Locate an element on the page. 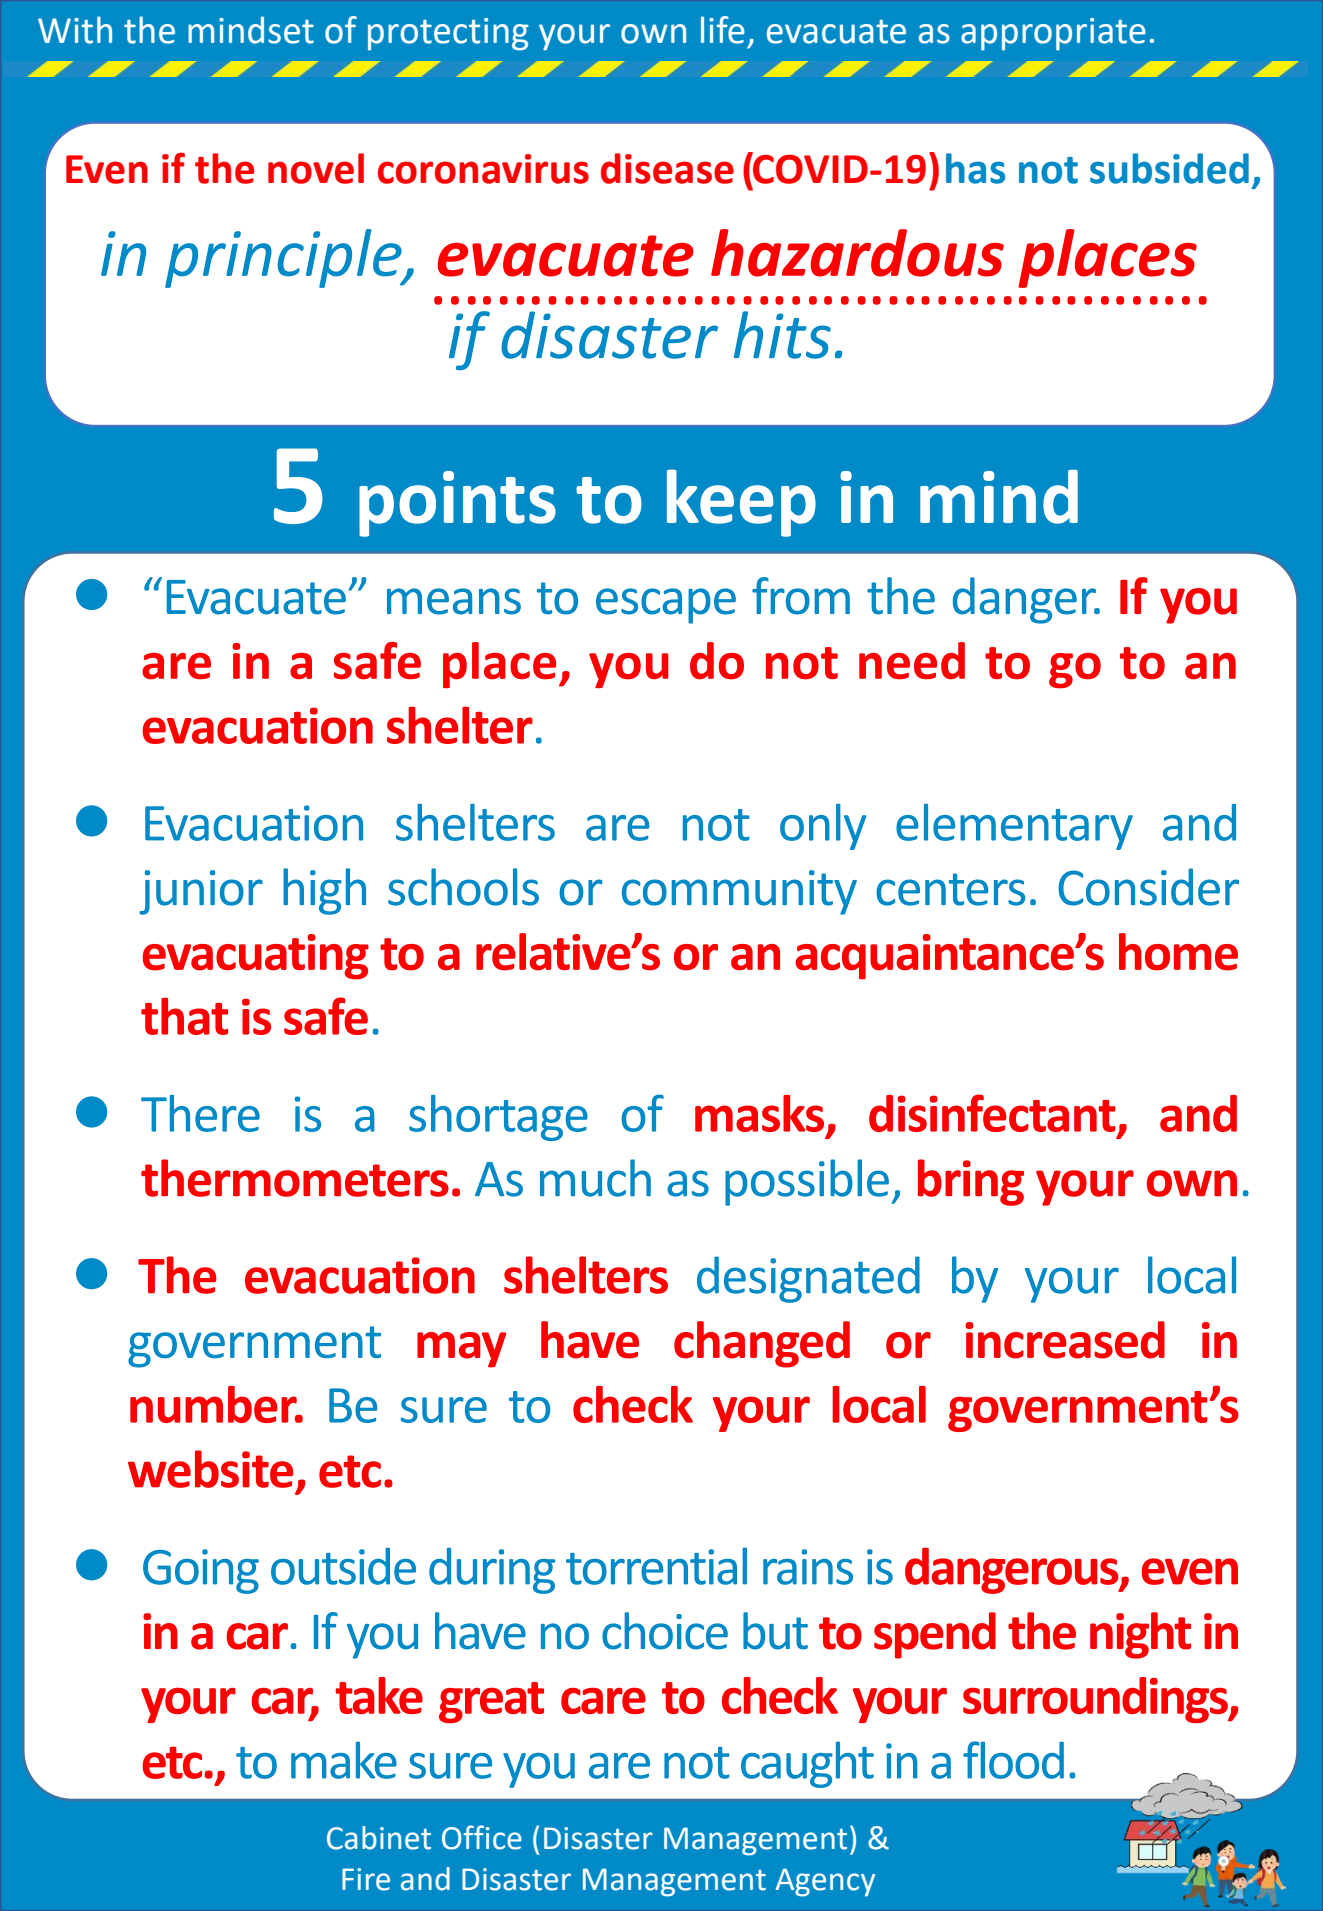  thermometers is located at coordinates (295, 1178).
